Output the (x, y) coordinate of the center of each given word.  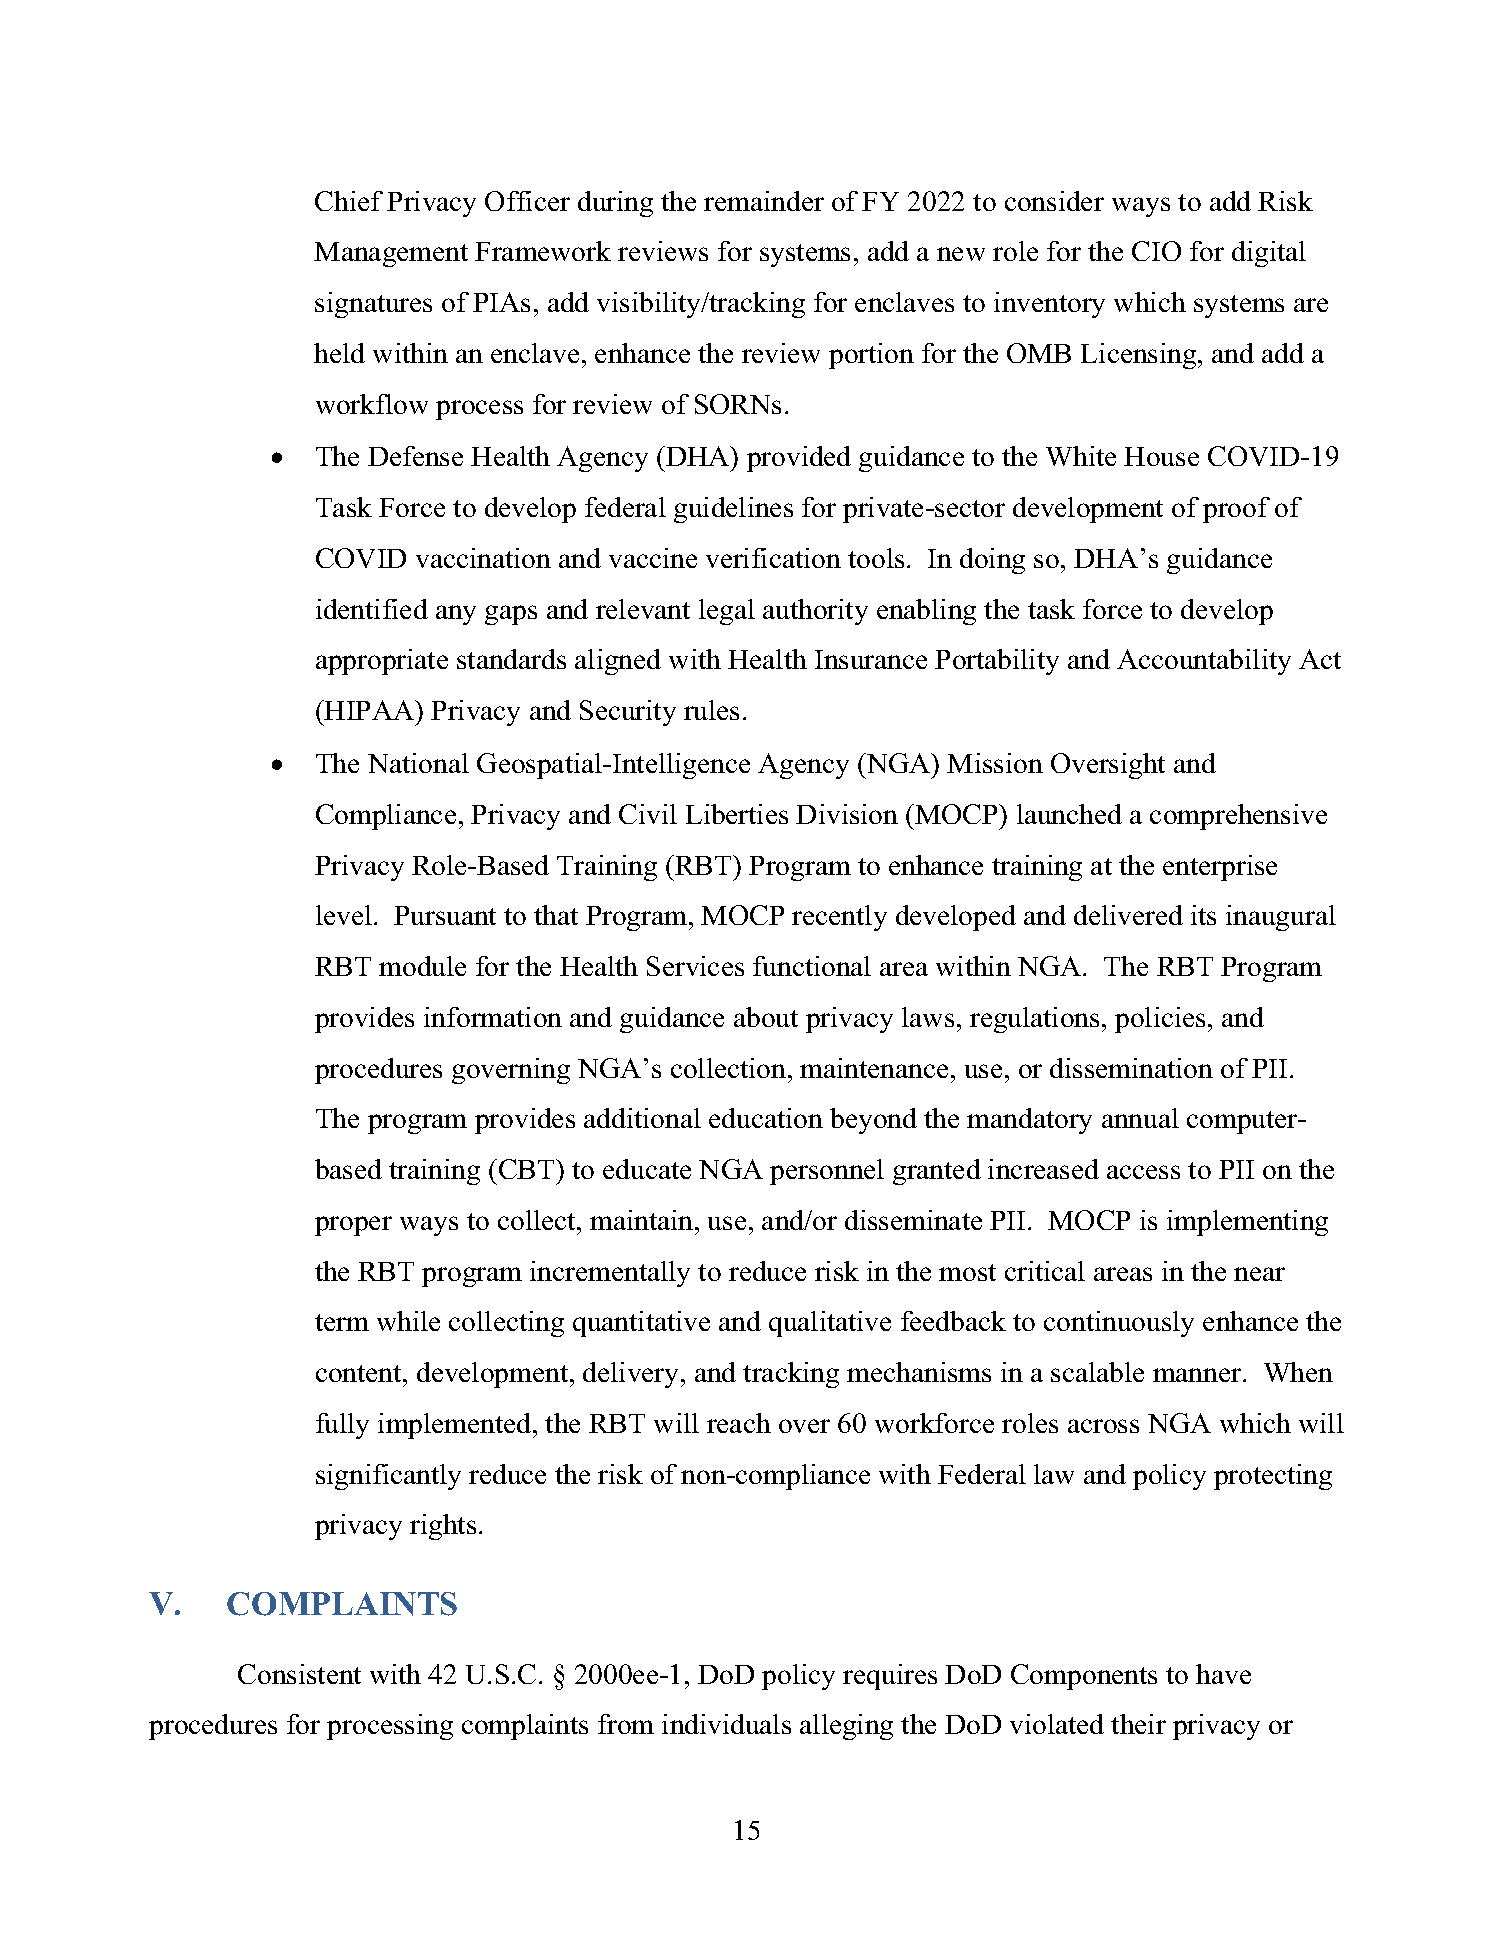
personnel (827, 1172)
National (418, 763)
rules (711, 710)
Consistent (299, 1674)
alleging (846, 1727)
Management (391, 254)
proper (353, 1226)
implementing (1247, 1223)
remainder (764, 201)
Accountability (1204, 662)
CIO (1156, 251)
